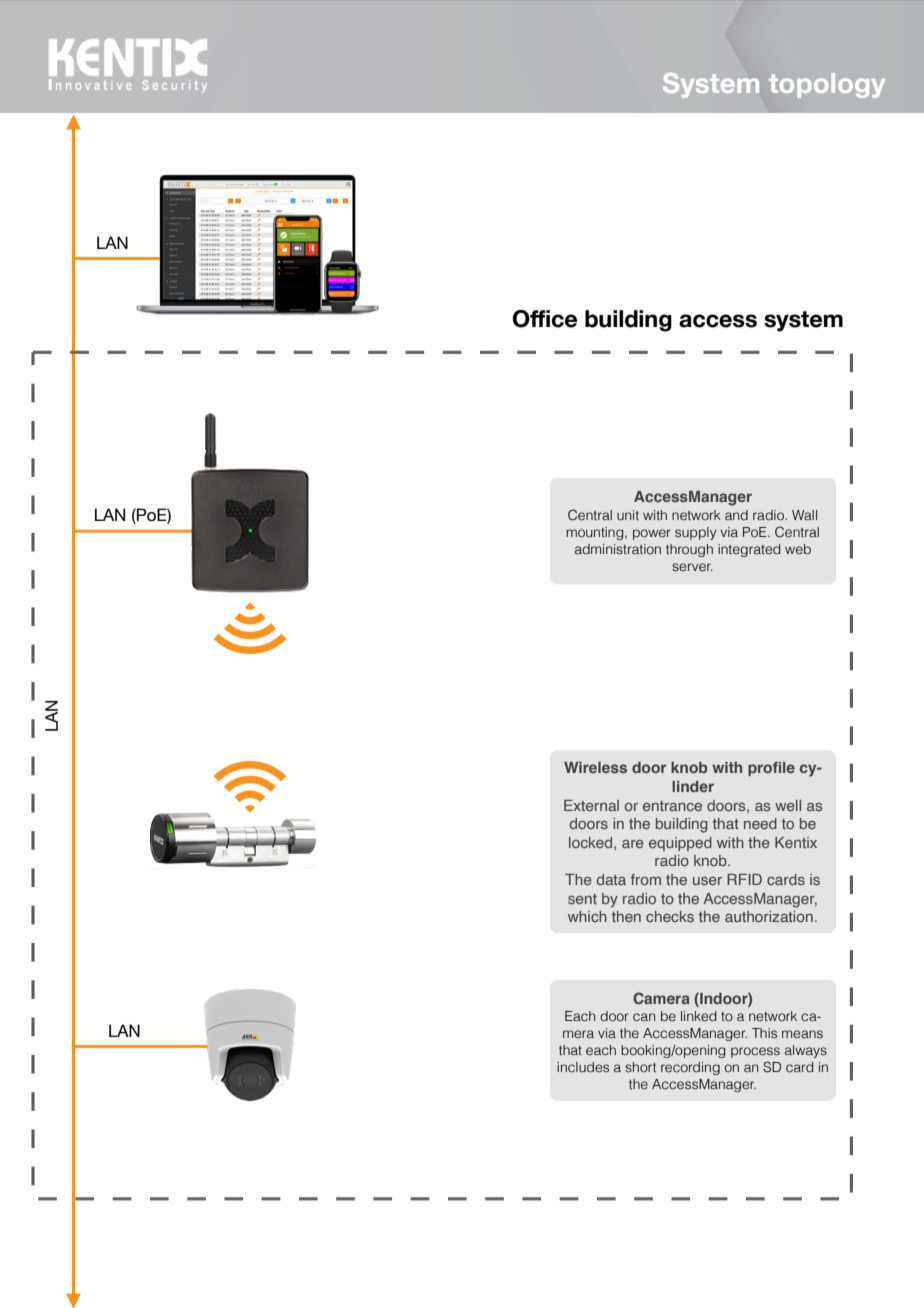 The image size is (924, 1308). Describe the element at coordinates (827, 85) in the screenshot. I see `topology` at that location.
